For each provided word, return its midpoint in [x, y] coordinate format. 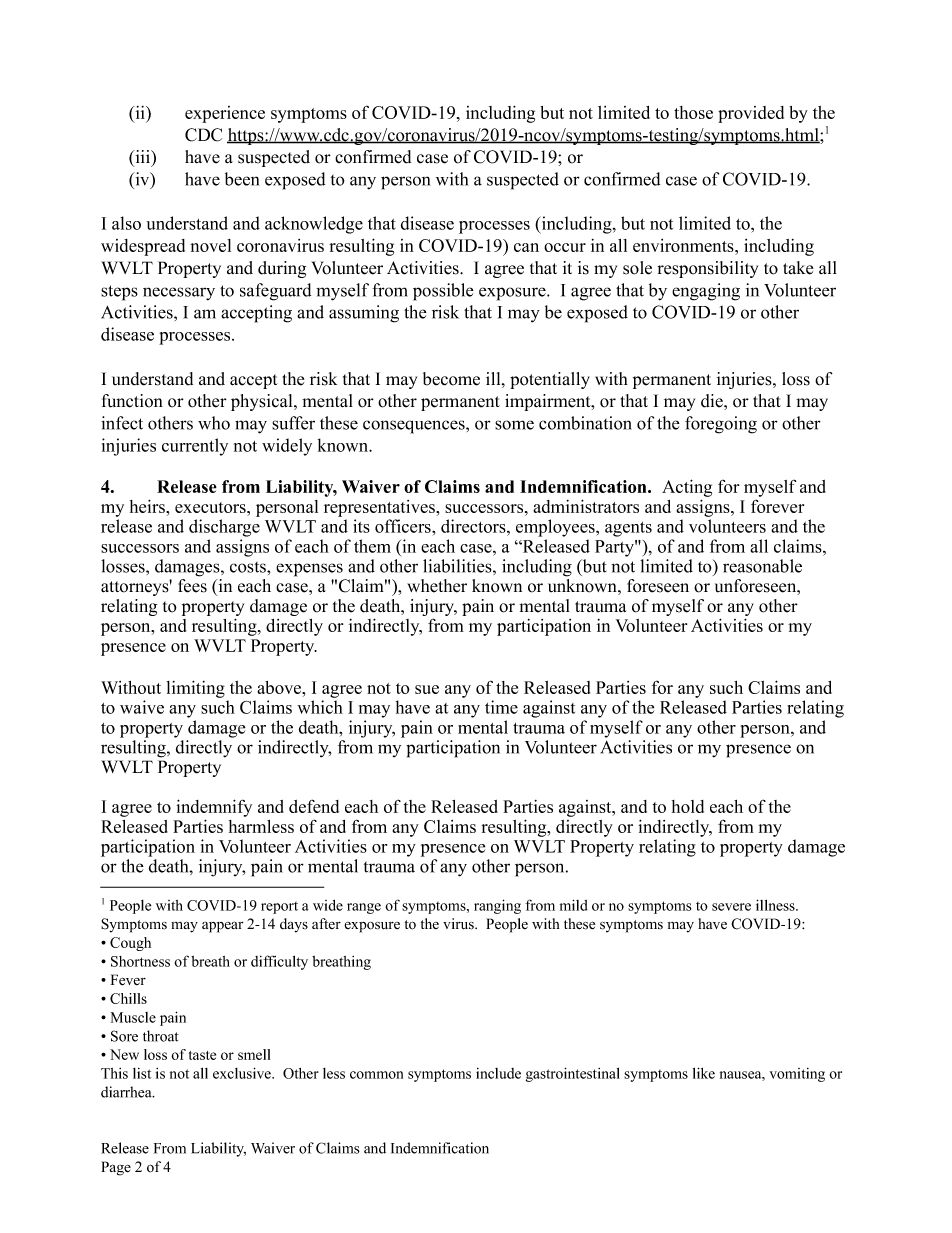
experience [225, 114]
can [526, 247]
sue [427, 689]
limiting [195, 689]
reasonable [762, 566]
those [693, 112]
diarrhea [127, 1092]
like [704, 1073]
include [498, 1073]
